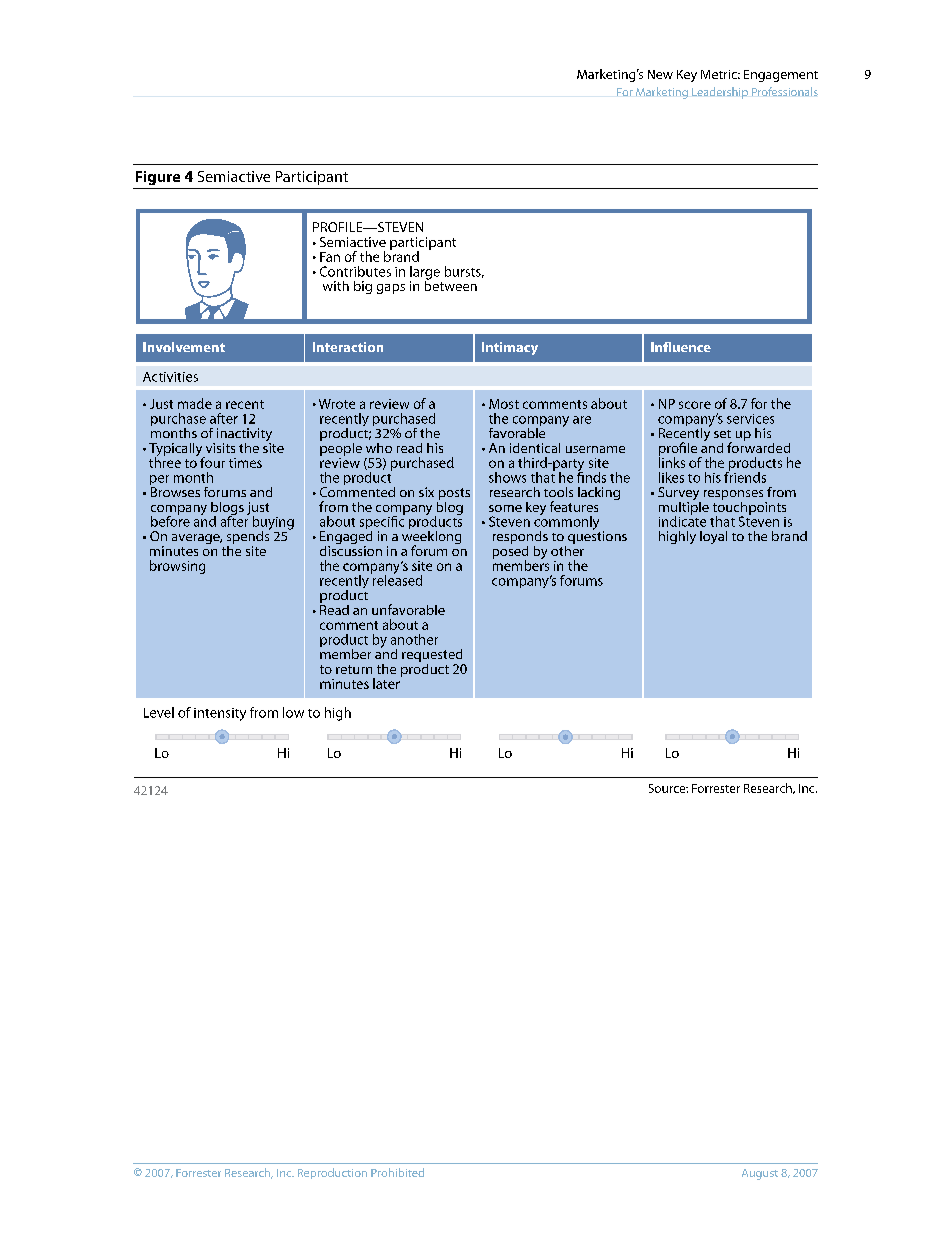 This document has height=1233, width=952. What do you see at coordinates (177, 567) in the document?
I see `browsing` at bounding box center [177, 567].
